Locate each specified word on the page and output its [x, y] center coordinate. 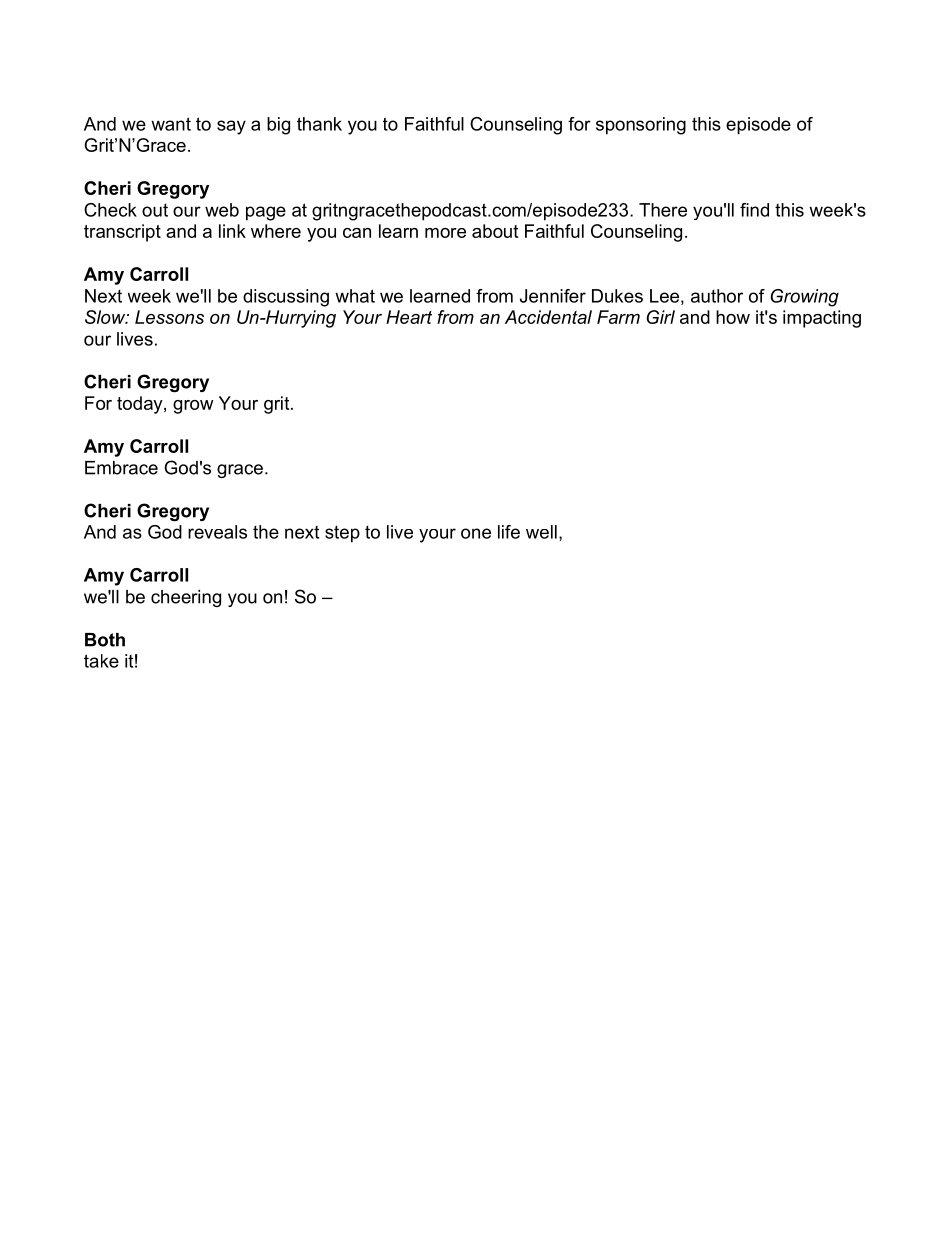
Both [105, 640]
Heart [409, 317]
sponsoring [641, 126]
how [733, 317]
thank [319, 124]
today [141, 405]
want [171, 124]
